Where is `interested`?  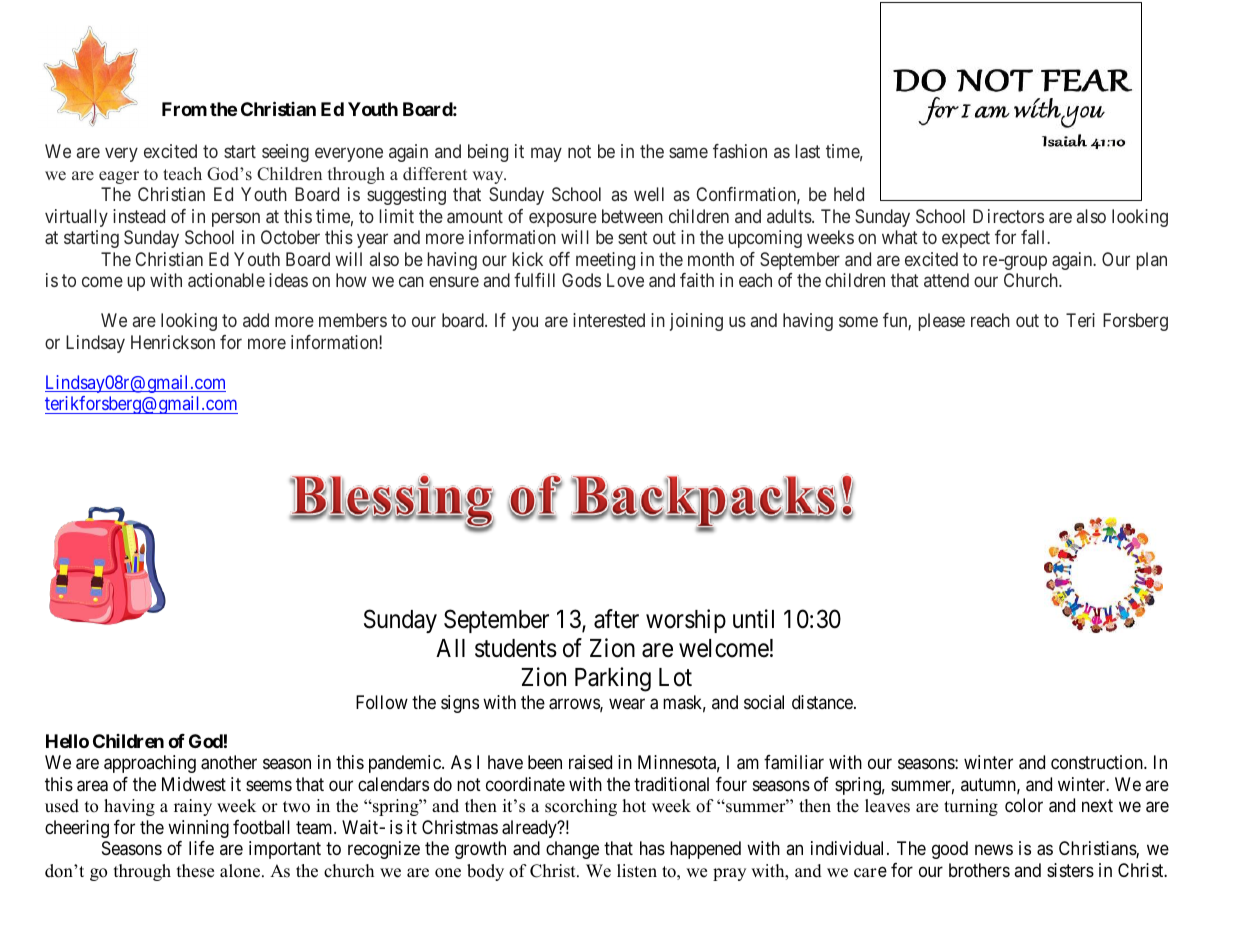 interested is located at coordinates (609, 320).
